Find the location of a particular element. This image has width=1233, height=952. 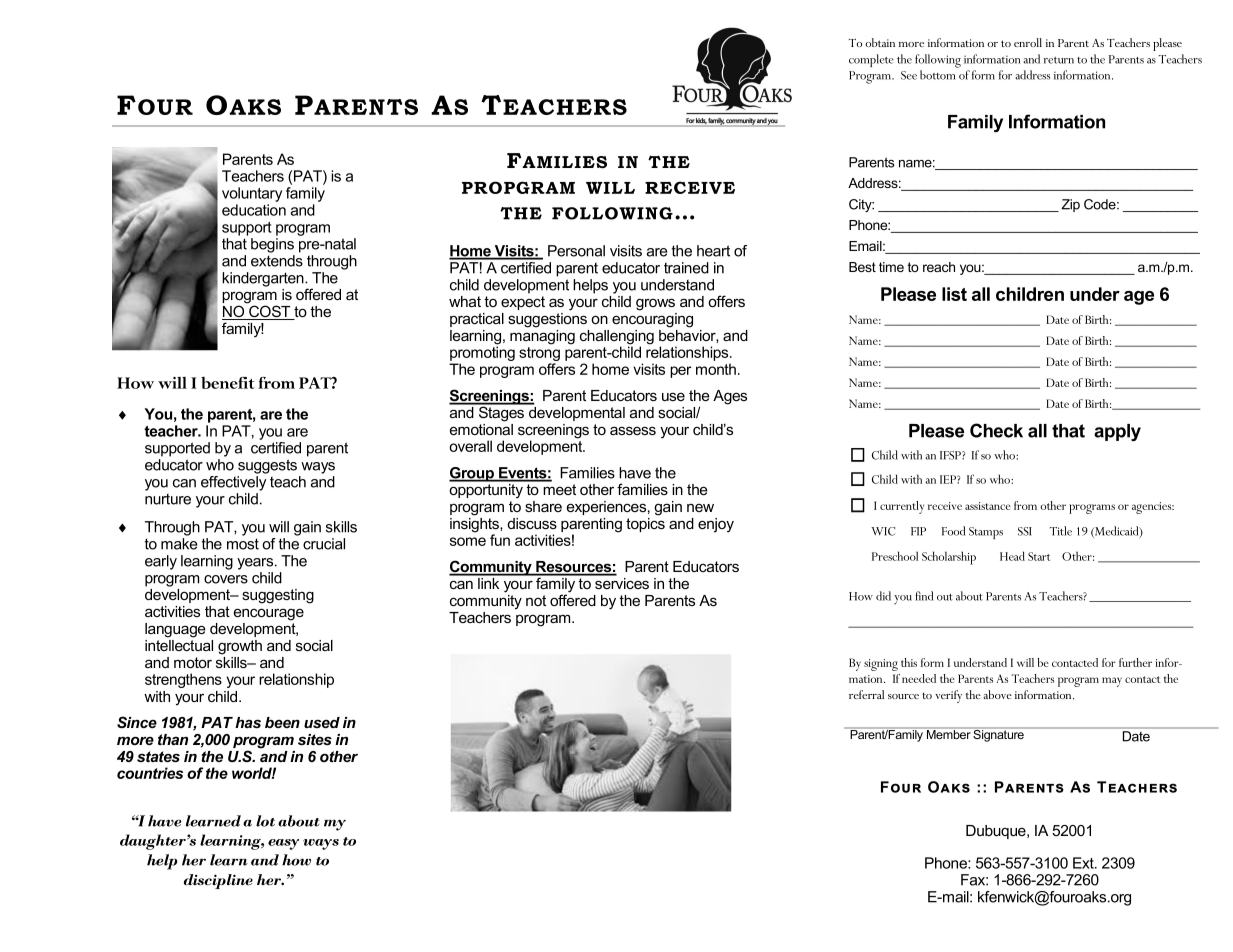

Signature is located at coordinates (999, 734).
